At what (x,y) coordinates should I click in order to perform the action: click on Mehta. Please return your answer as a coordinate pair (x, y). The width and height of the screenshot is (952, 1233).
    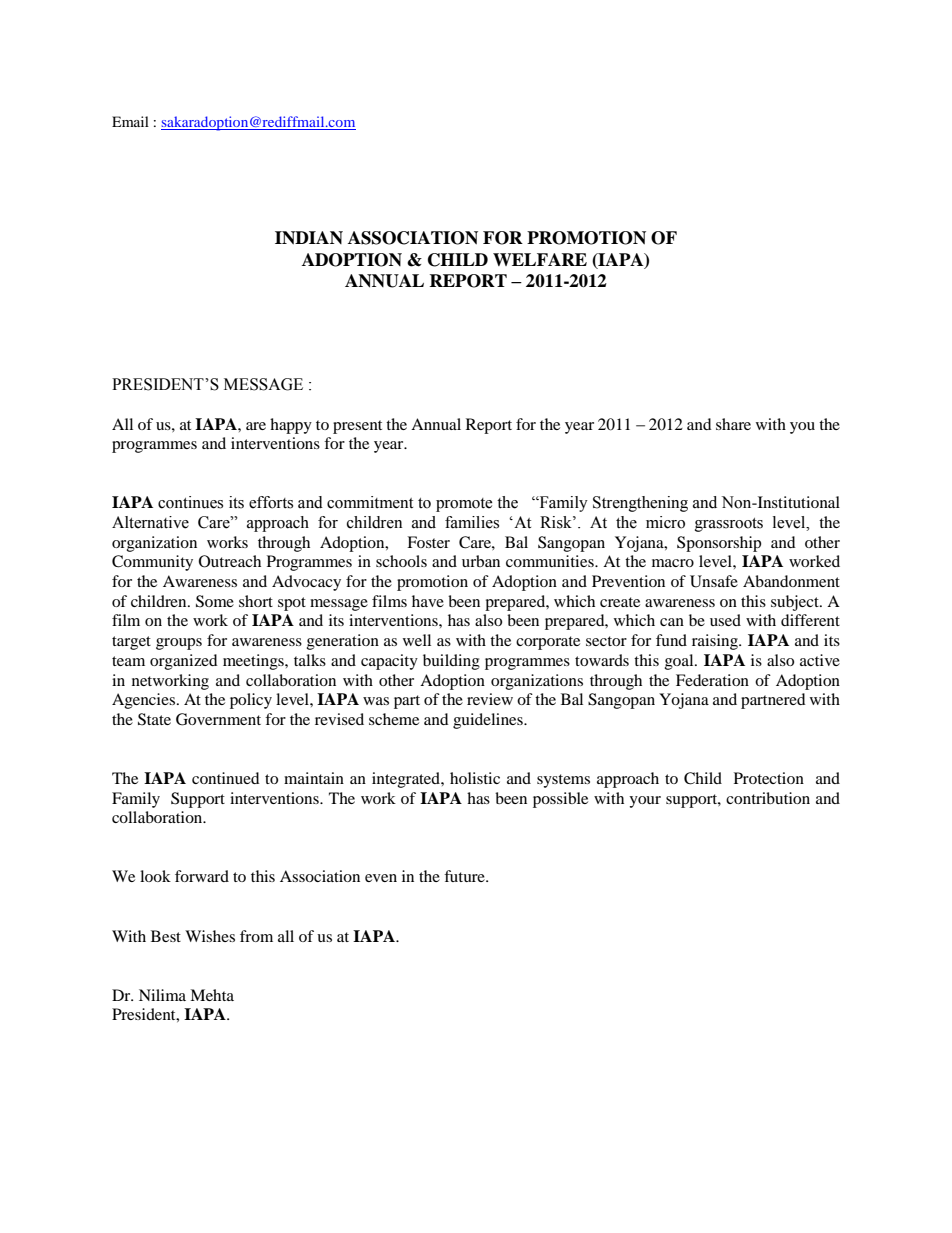
    Looking at the image, I should click on (212, 995).
